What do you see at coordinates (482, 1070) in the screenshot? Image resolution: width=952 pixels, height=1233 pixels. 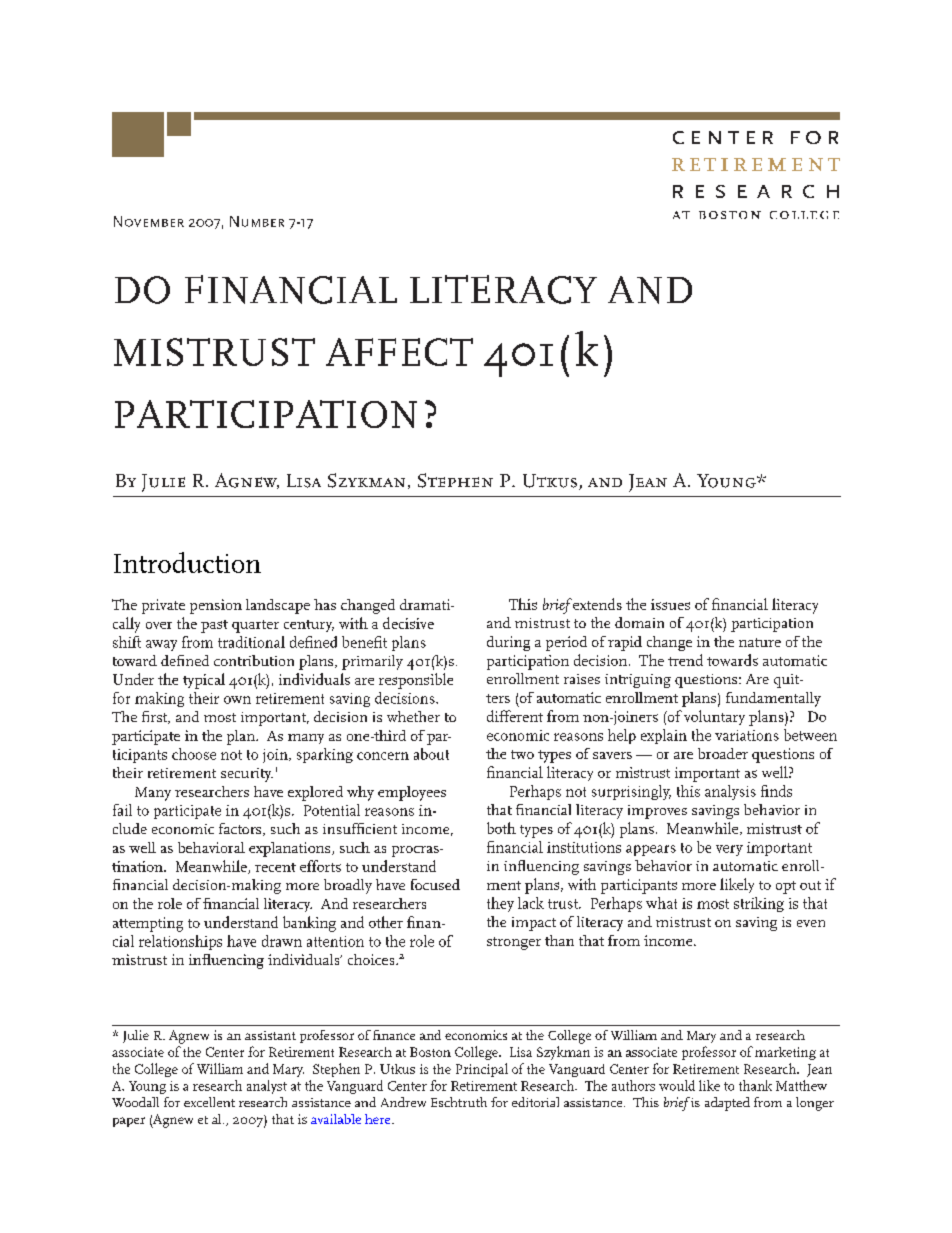 I see `Principal` at bounding box center [482, 1070].
